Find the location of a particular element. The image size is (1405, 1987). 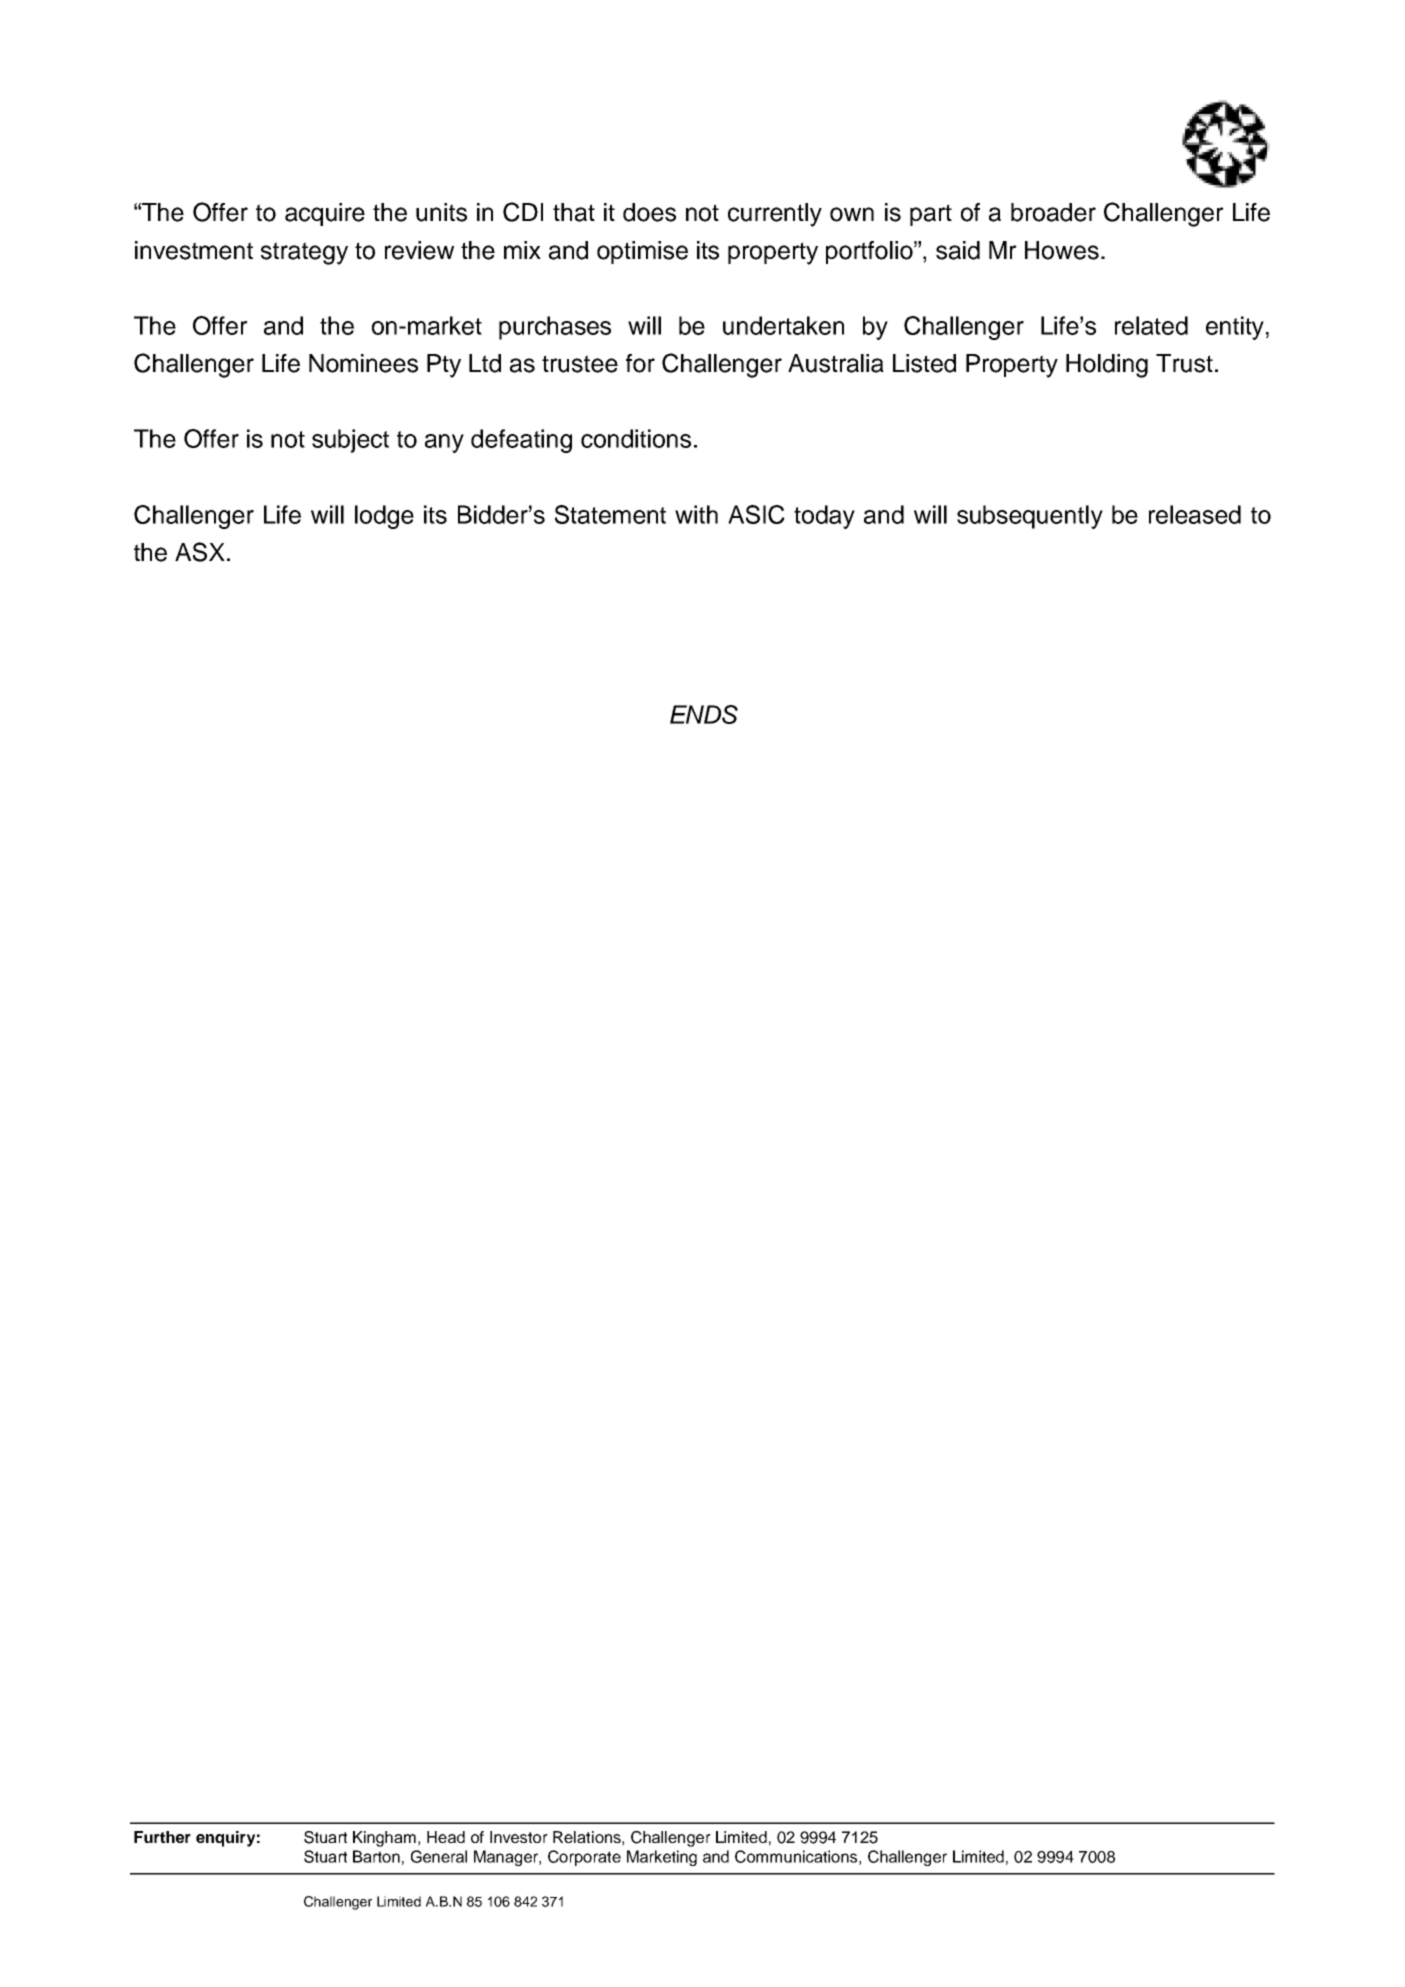

lodge is located at coordinates (384, 517).
